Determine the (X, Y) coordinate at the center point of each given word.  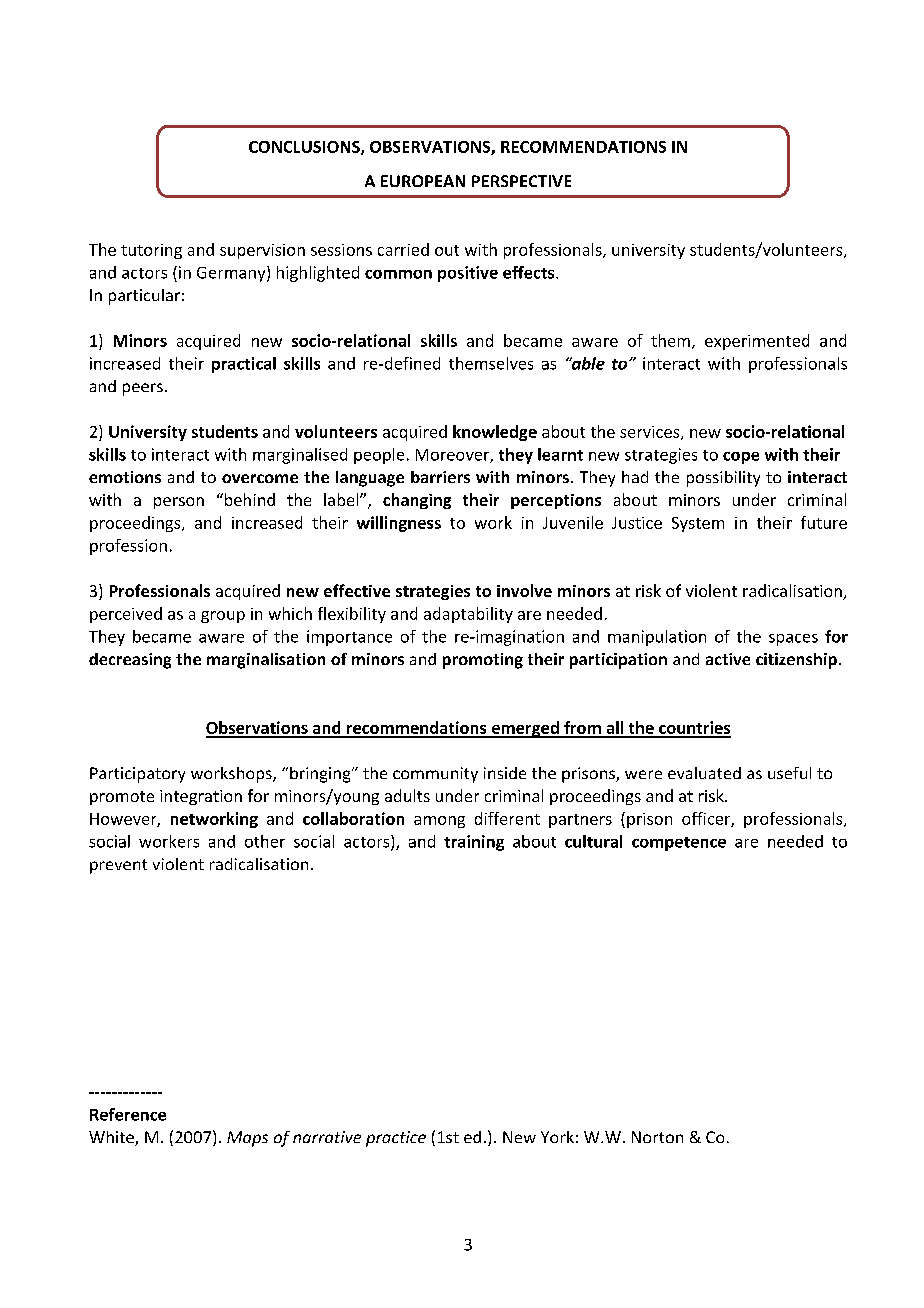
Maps (247, 1139)
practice (396, 1139)
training (474, 843)
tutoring (151, 251)
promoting (483, 661)
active (728, 659)
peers (143, 389)
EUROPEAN (423, 181)
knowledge (495, 433)
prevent (118, 866)
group (223, 617)
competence (679, 844)
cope (741, 458)
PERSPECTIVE (521, 181)
